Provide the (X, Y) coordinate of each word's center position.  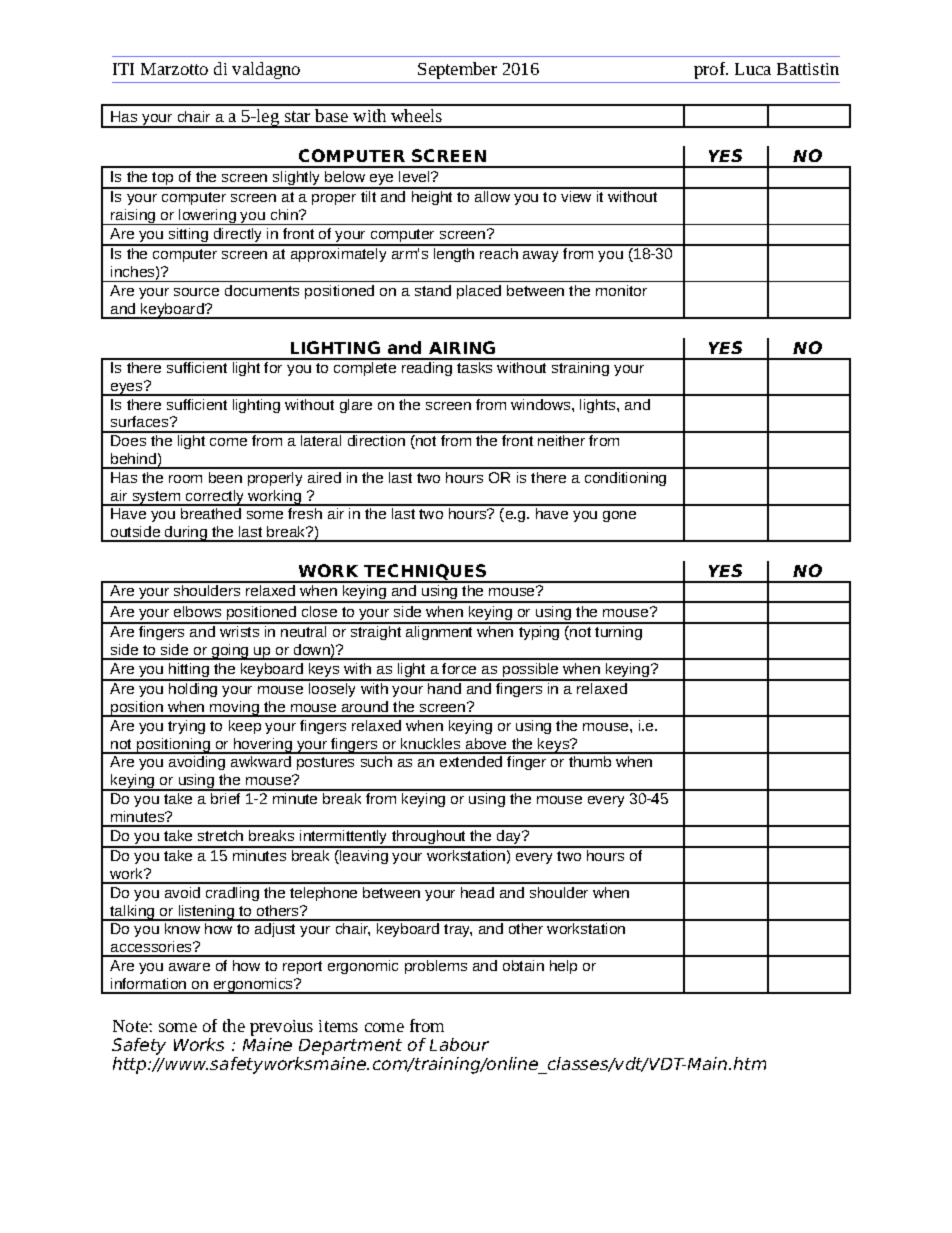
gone (619, 516)
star (297, 116)
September (457, 70)
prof (711, 70)
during (186, 534)
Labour (459, 1044)
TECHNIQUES (425, 573)
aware (189, 967)
